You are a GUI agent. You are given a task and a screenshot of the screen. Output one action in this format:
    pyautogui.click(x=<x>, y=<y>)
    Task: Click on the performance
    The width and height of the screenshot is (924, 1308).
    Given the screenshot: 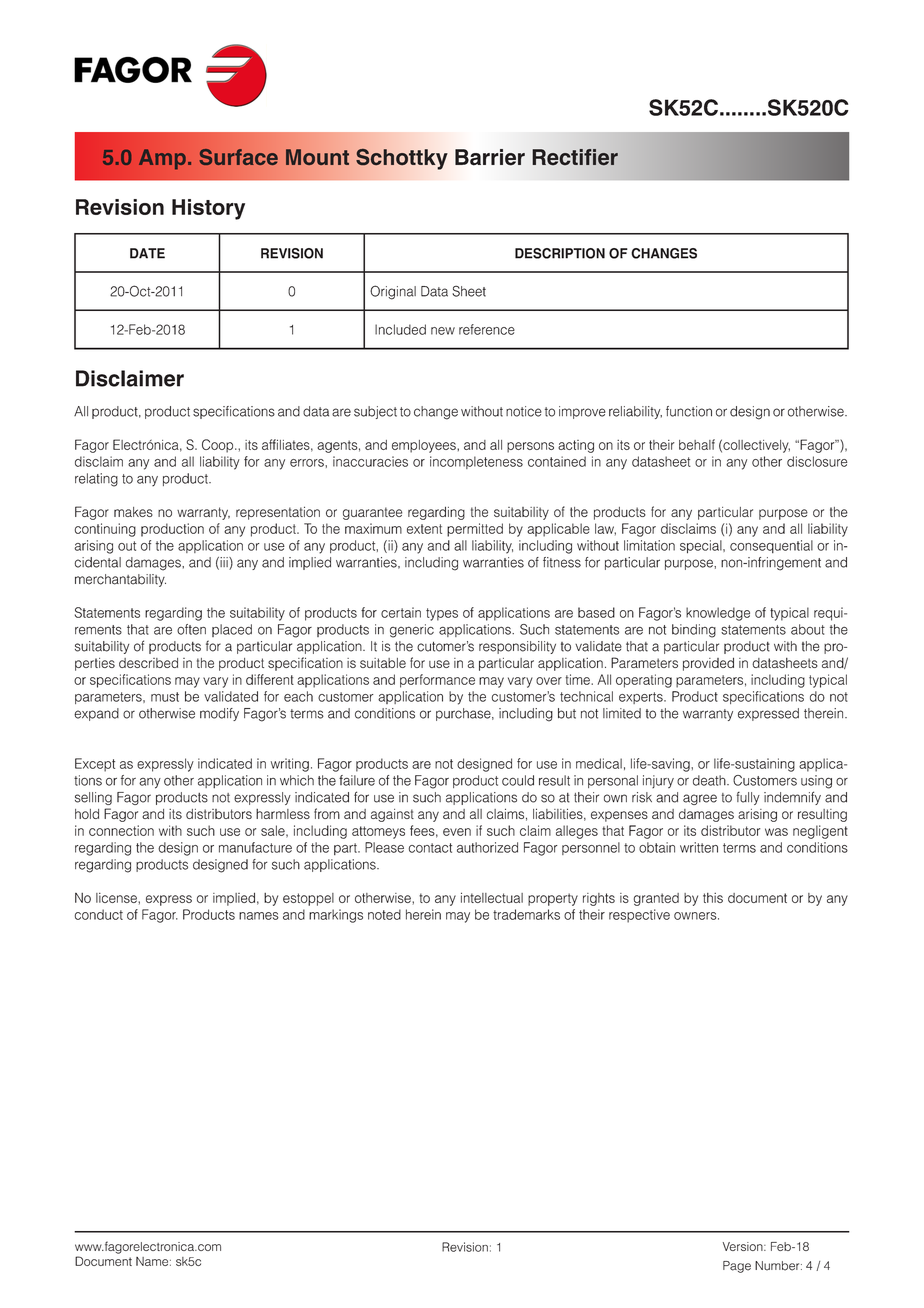 What is the action you would take?
    pyautogui.click(x=437, y=681)
